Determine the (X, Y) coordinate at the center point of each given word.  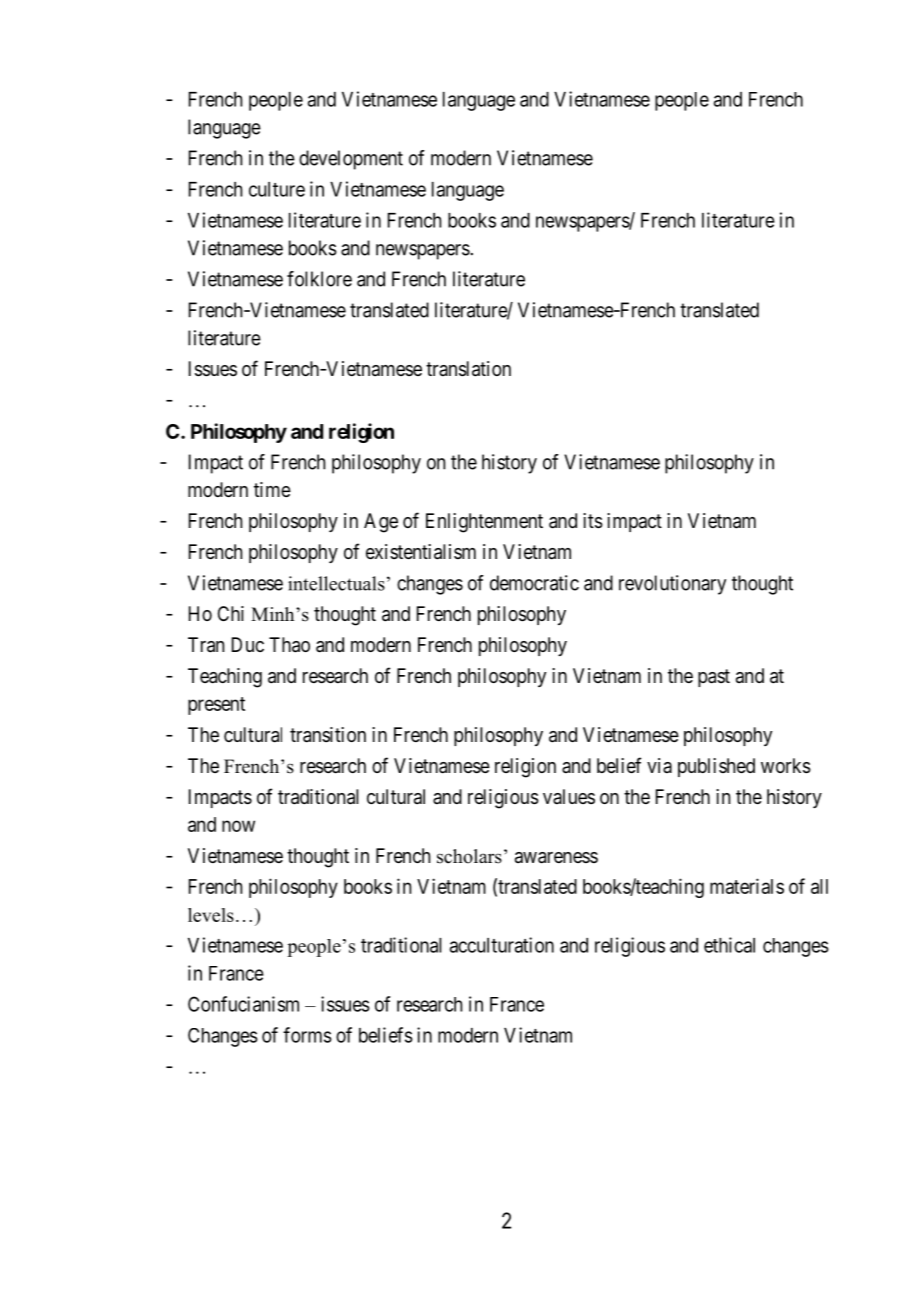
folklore (319, 279)
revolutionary (672, 585)
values (569, 796)
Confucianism (243, 1004)
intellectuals (336, 583)
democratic (534, 583)
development (351, 160)
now (238, 826)
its (593, 521)
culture (277, 189)
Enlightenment (484, 523)
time (272, 489)
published (716, 767)
